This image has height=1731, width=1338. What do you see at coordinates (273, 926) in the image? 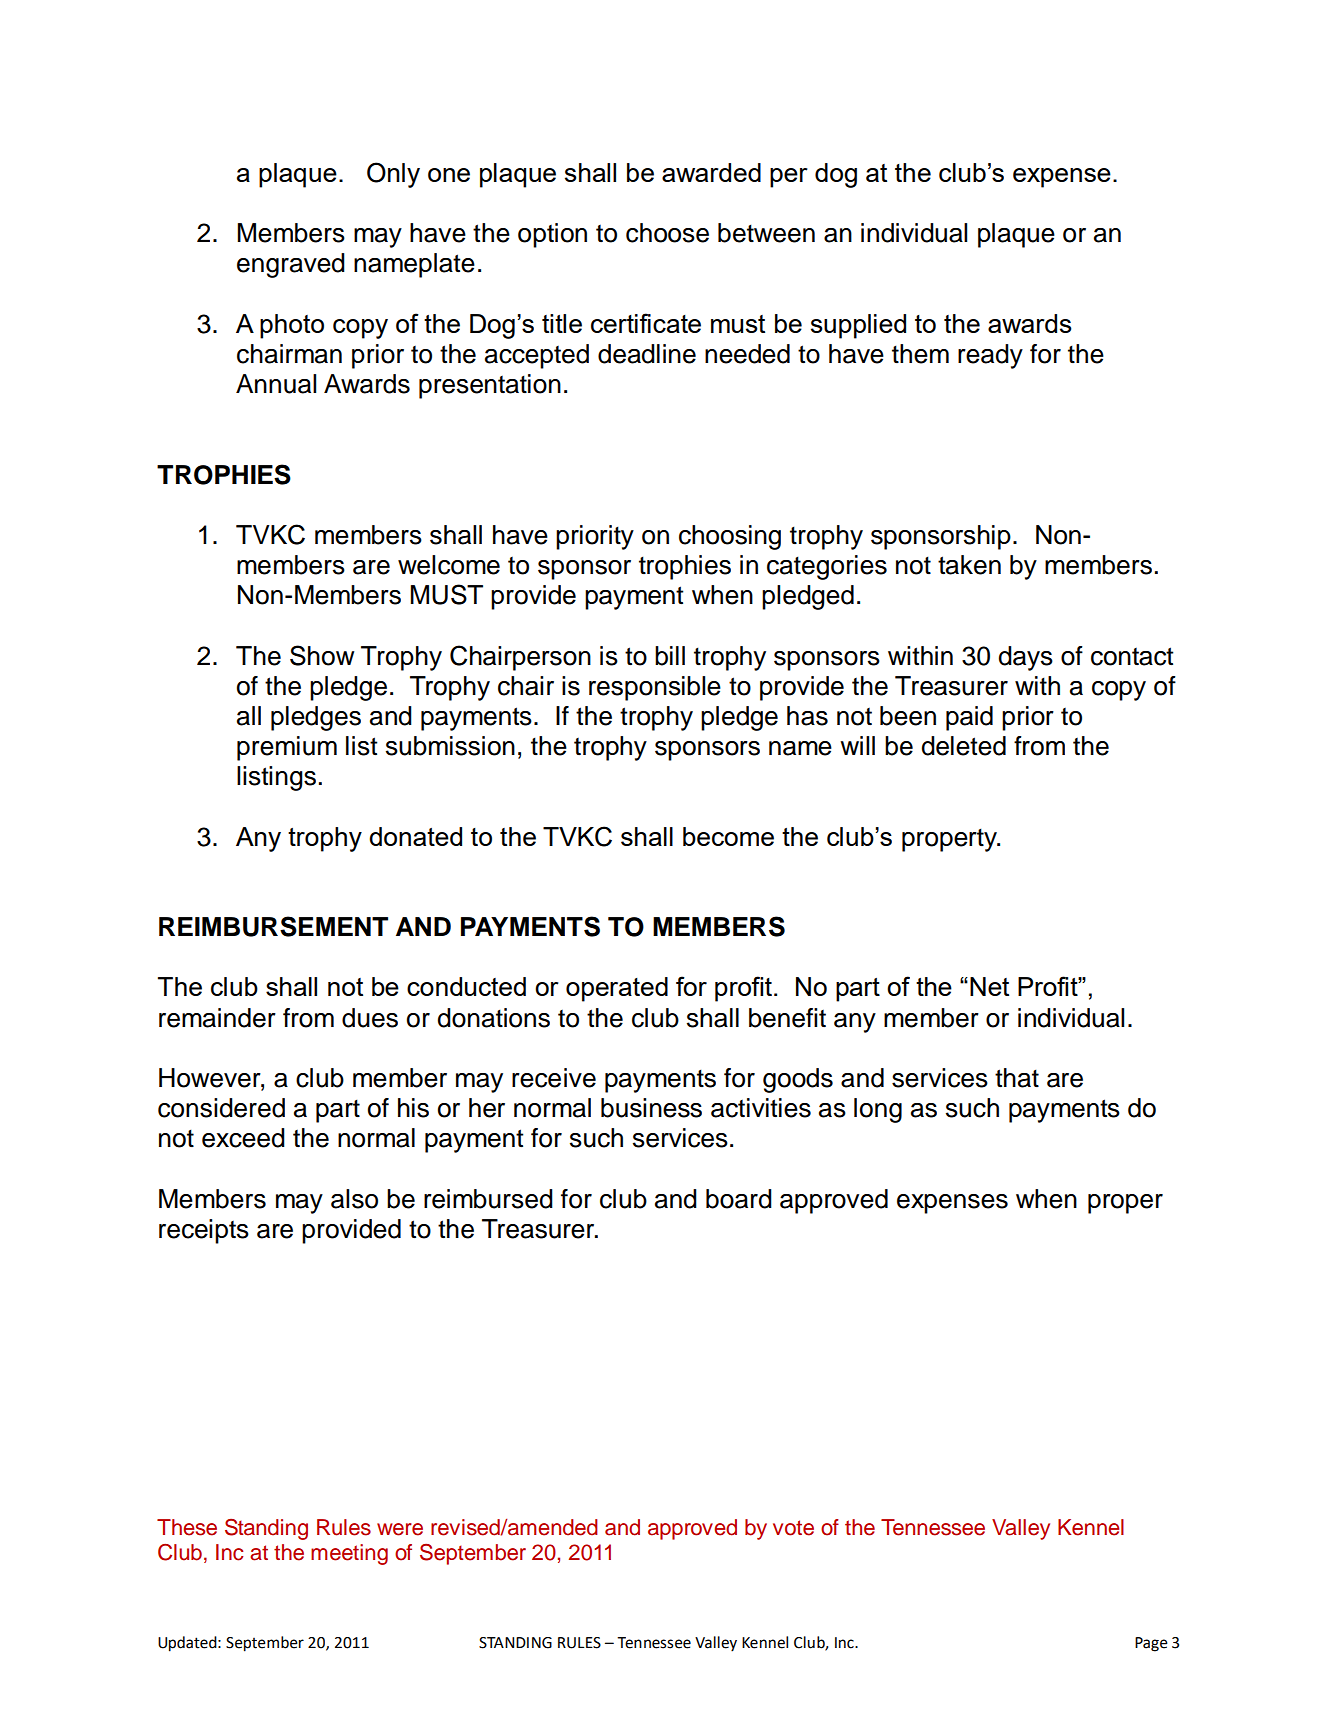
I see `REIMBURSEMENT` at bounding box center [273, 926].
